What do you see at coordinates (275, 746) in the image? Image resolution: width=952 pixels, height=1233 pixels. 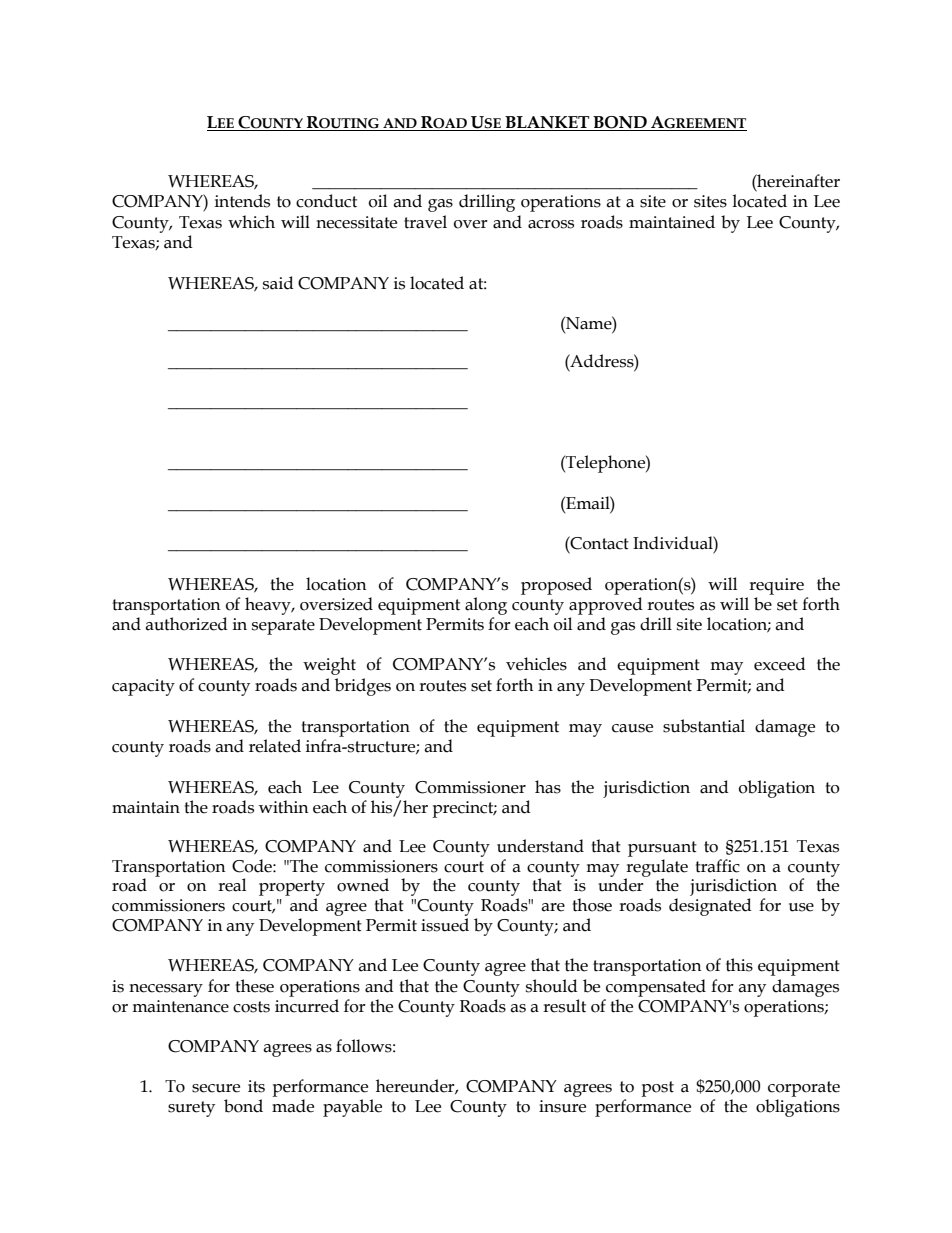 I see `related` at bounding box center [275, 746].
